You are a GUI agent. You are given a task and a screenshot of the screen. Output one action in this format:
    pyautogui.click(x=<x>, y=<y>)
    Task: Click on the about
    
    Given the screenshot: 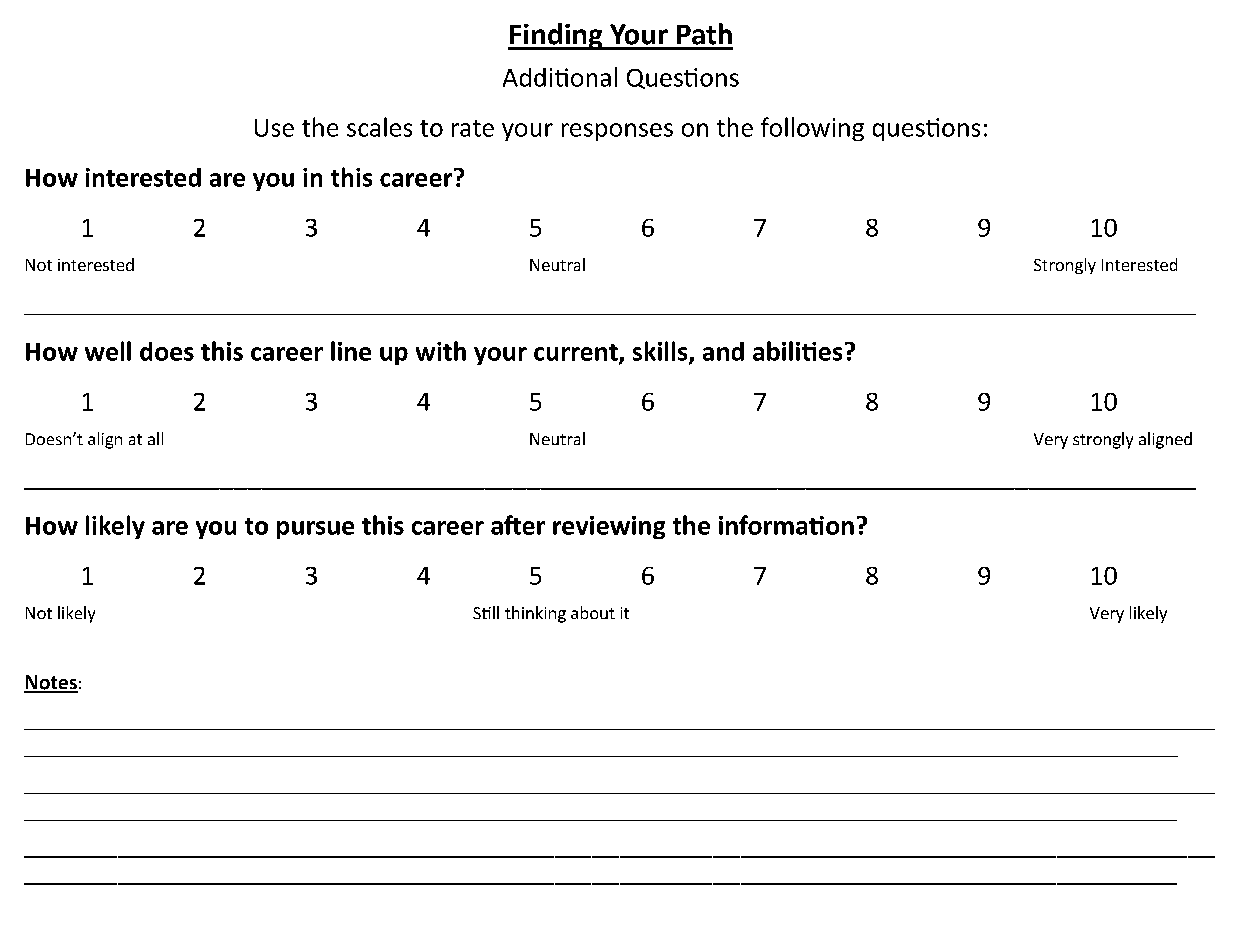 What is the action you would take?
    pyautogui.click(x=593, y=612)
